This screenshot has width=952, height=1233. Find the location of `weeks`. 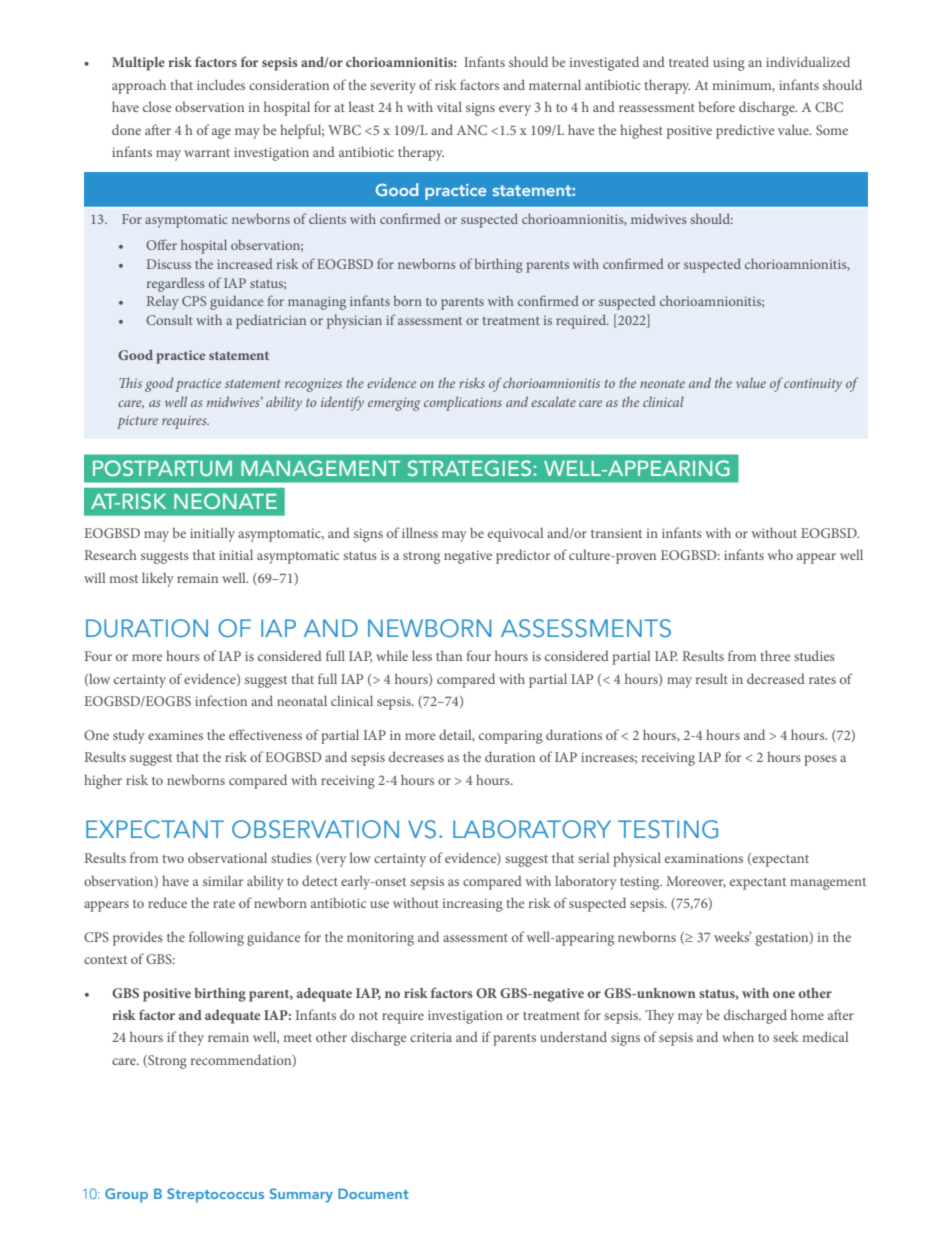

weeks is located at coordinates (733, 936).
